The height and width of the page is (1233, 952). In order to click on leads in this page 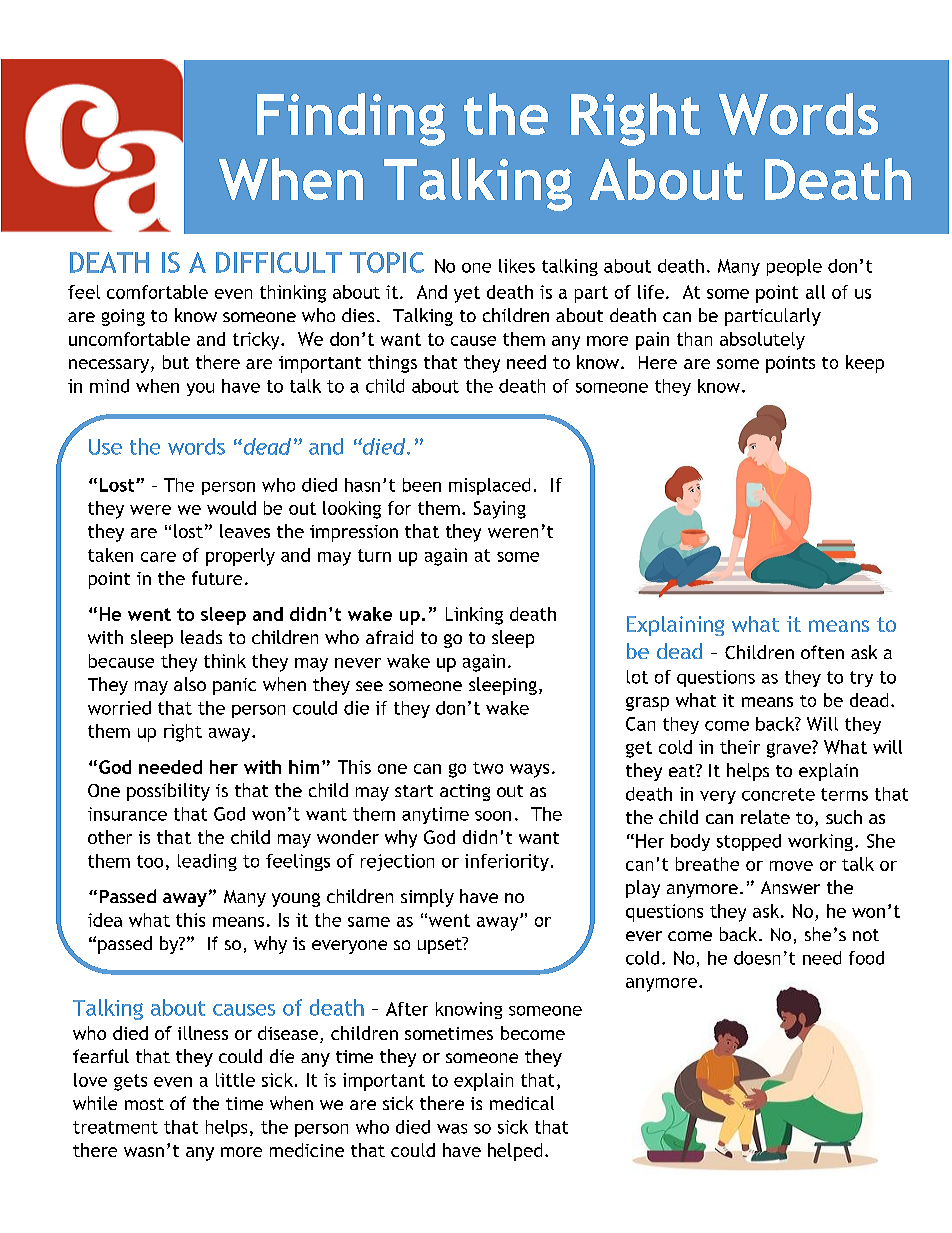, I will do `click(201, 637)`.
